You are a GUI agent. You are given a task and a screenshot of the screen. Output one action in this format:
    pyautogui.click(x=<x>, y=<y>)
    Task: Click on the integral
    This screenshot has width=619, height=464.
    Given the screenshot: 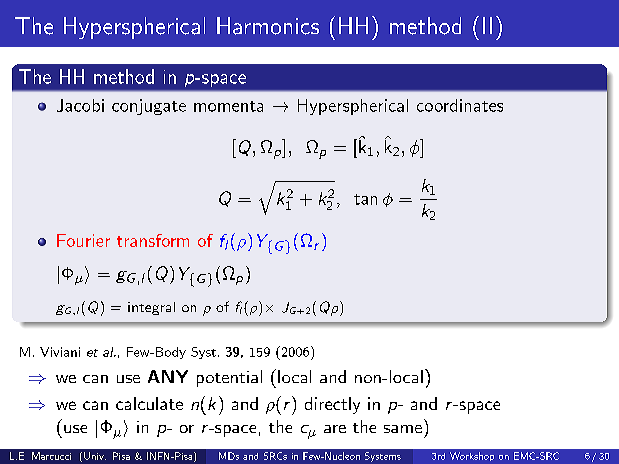 What is the action you would take?
    pyautogui.click(x=151, y=308)
